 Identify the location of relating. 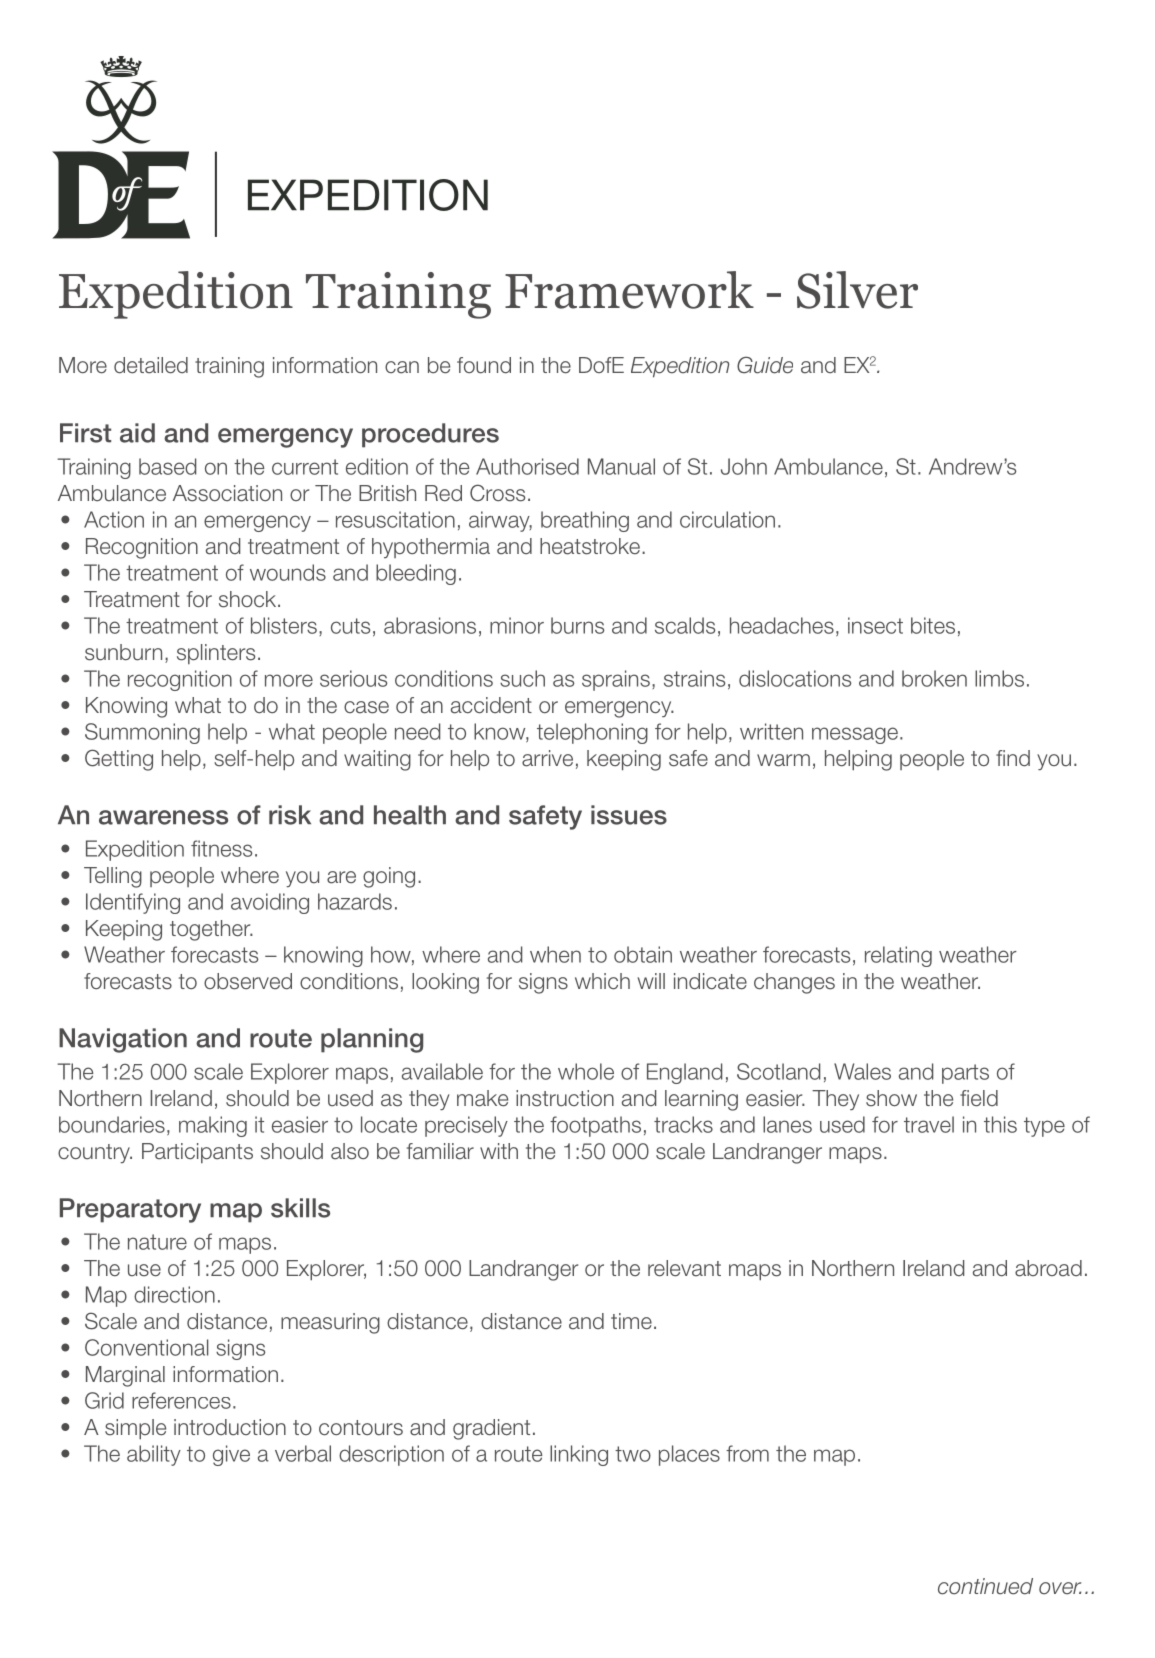
(898, 956).
